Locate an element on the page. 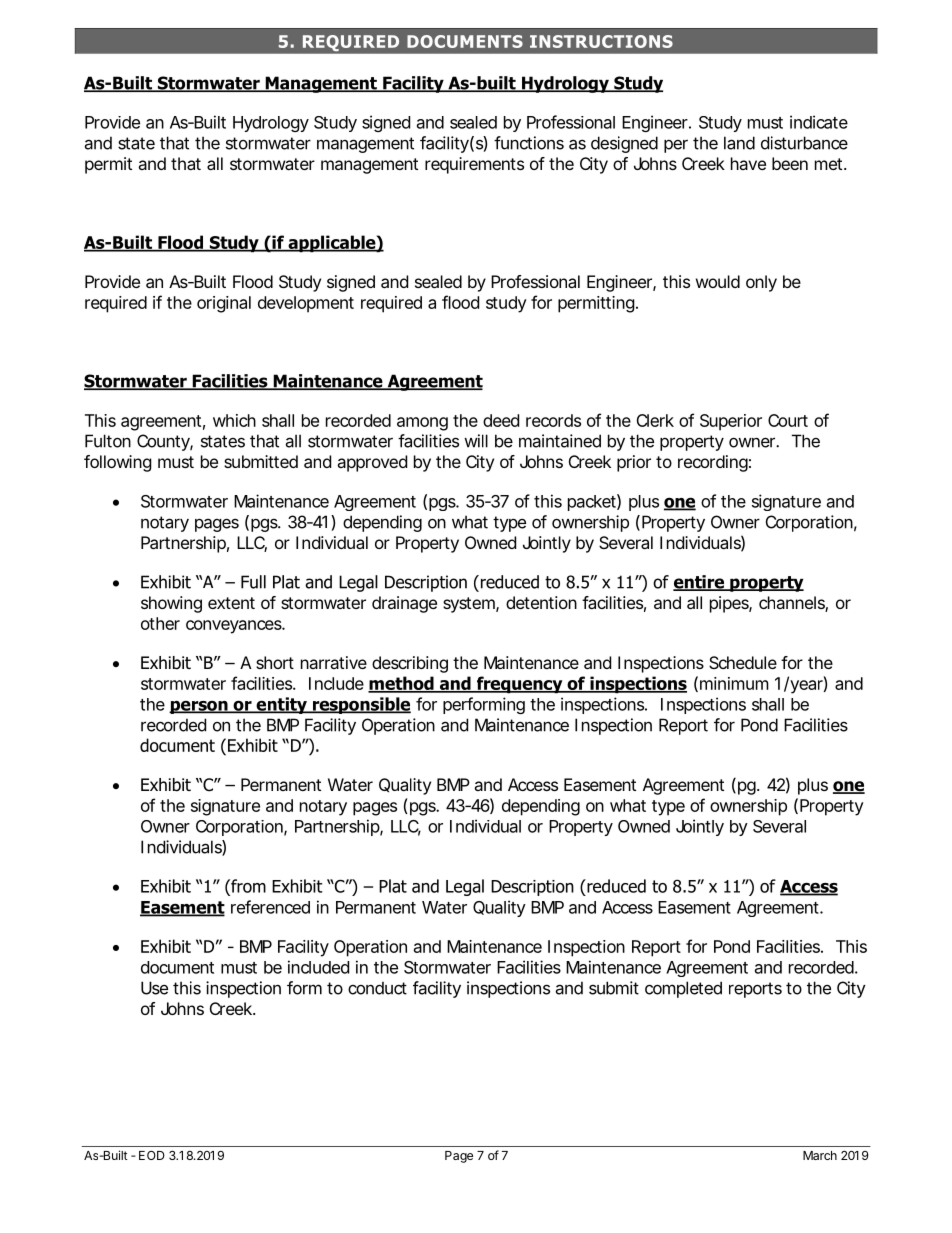 The image size is (952, 1233). original is located at coordinates (224, 304).
